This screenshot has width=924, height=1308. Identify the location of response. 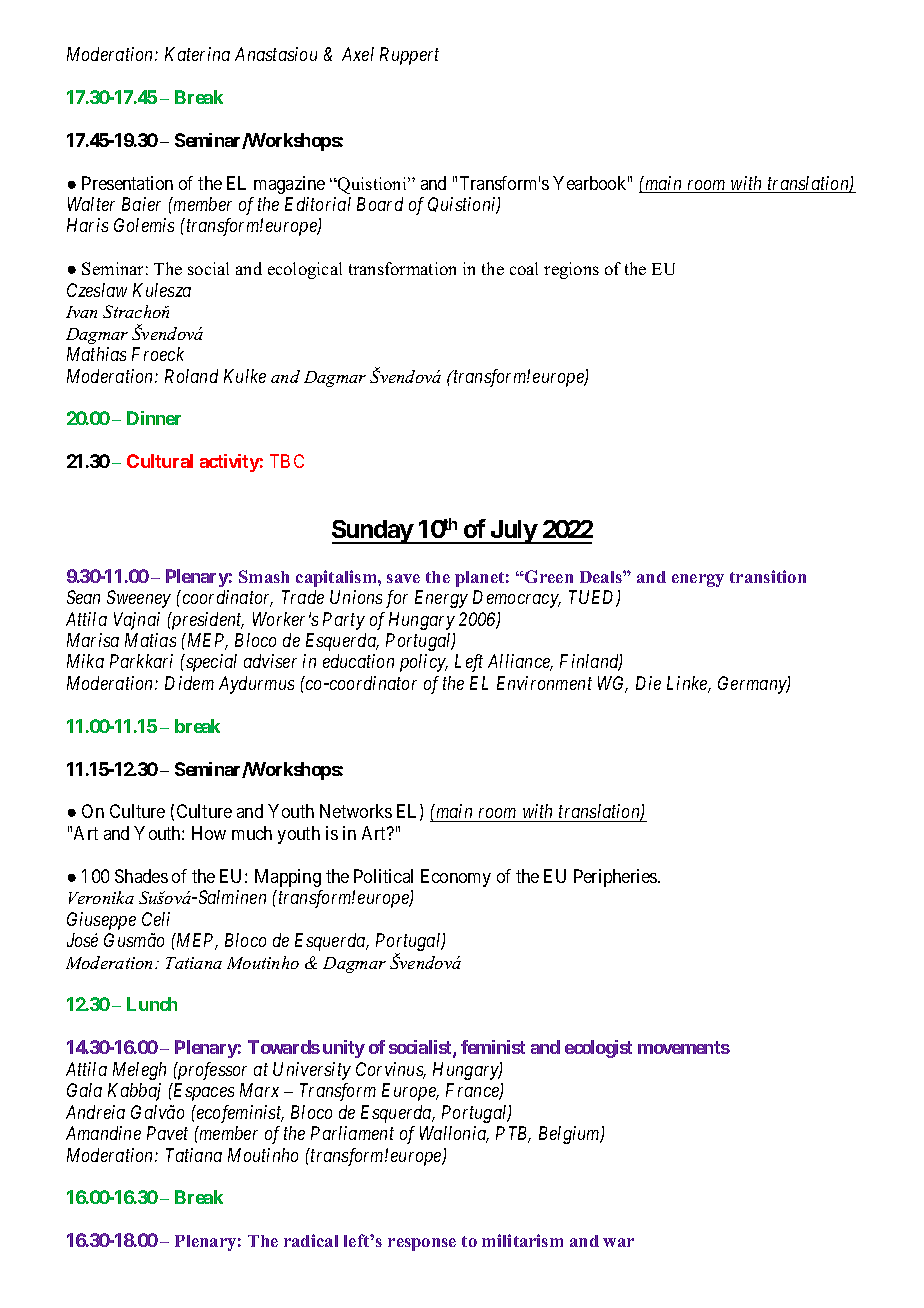
(422, 1244).
